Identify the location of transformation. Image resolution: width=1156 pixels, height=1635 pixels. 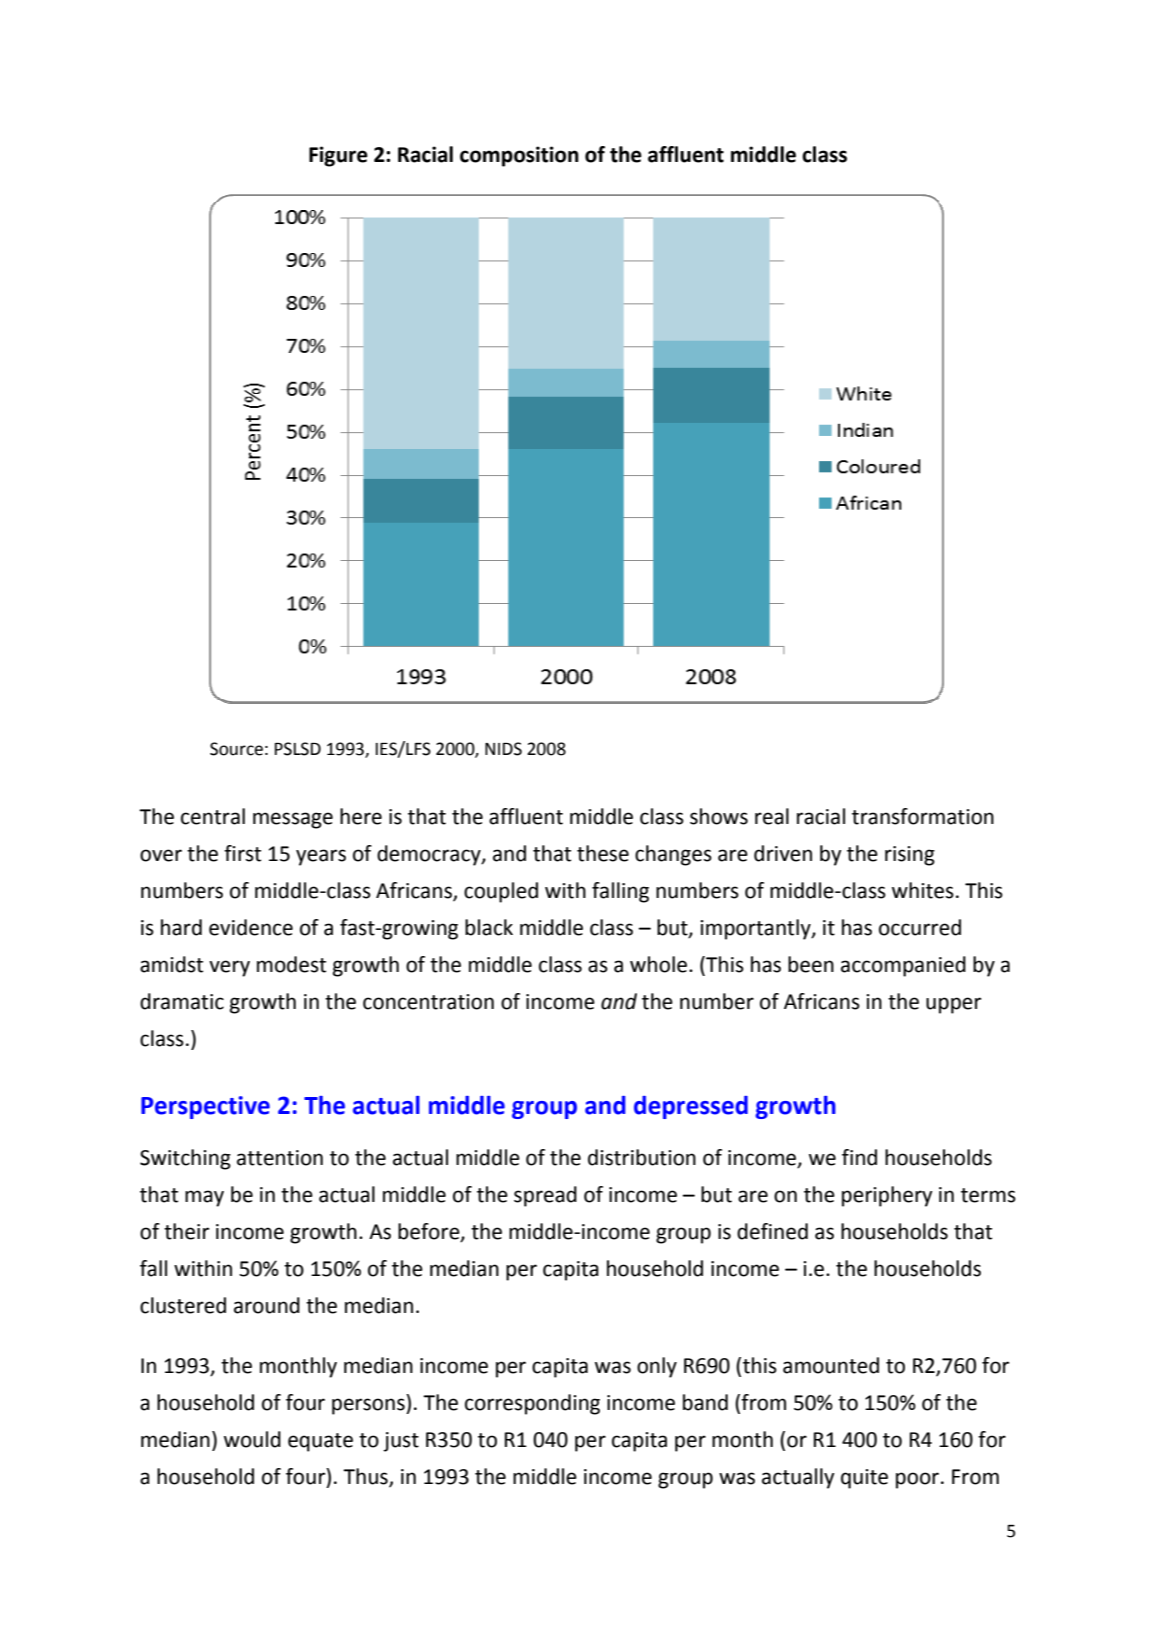
(923, 816).
